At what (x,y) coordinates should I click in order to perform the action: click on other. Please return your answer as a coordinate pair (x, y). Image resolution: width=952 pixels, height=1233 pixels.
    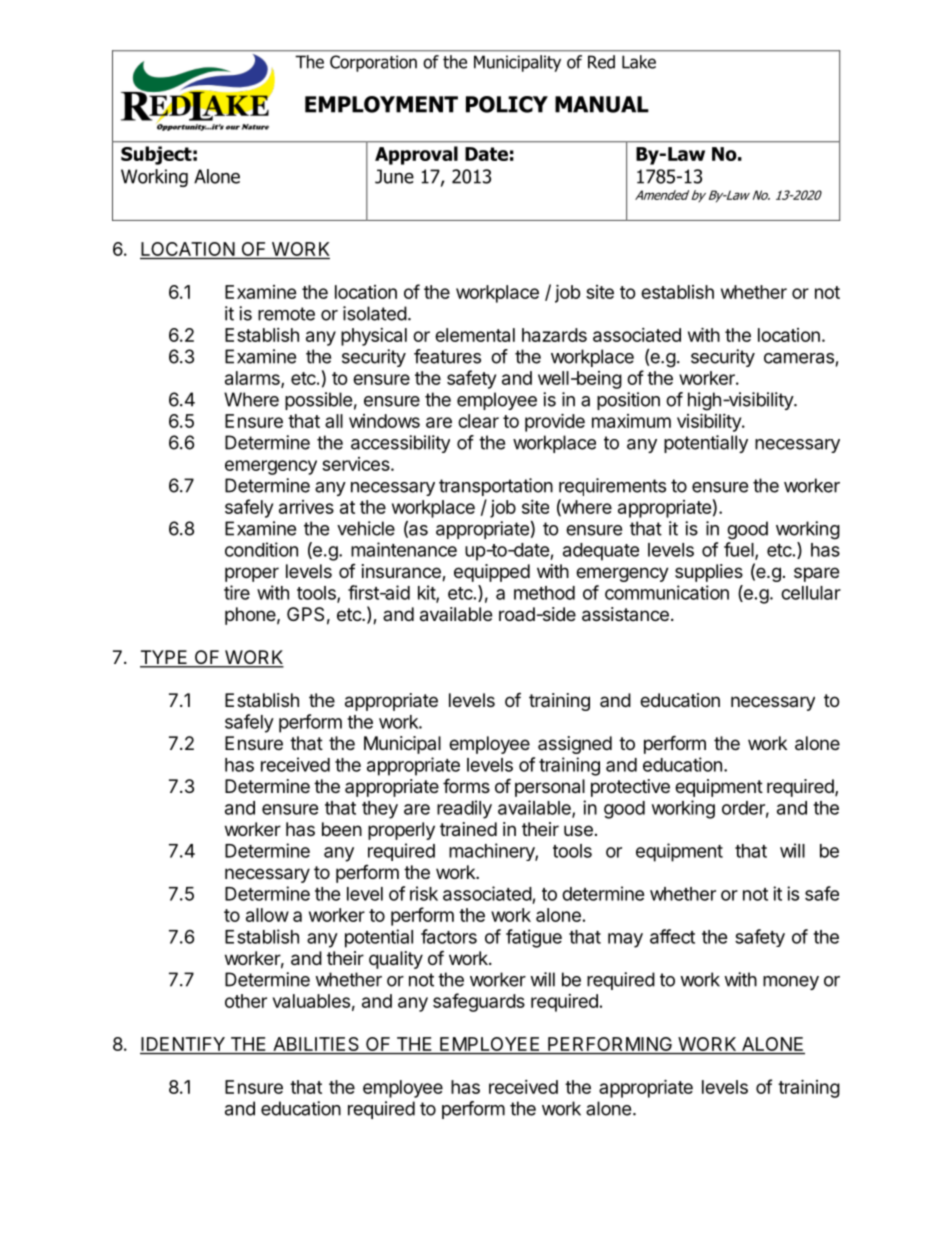
    Looking at the image, I should click on (246, 1001).
